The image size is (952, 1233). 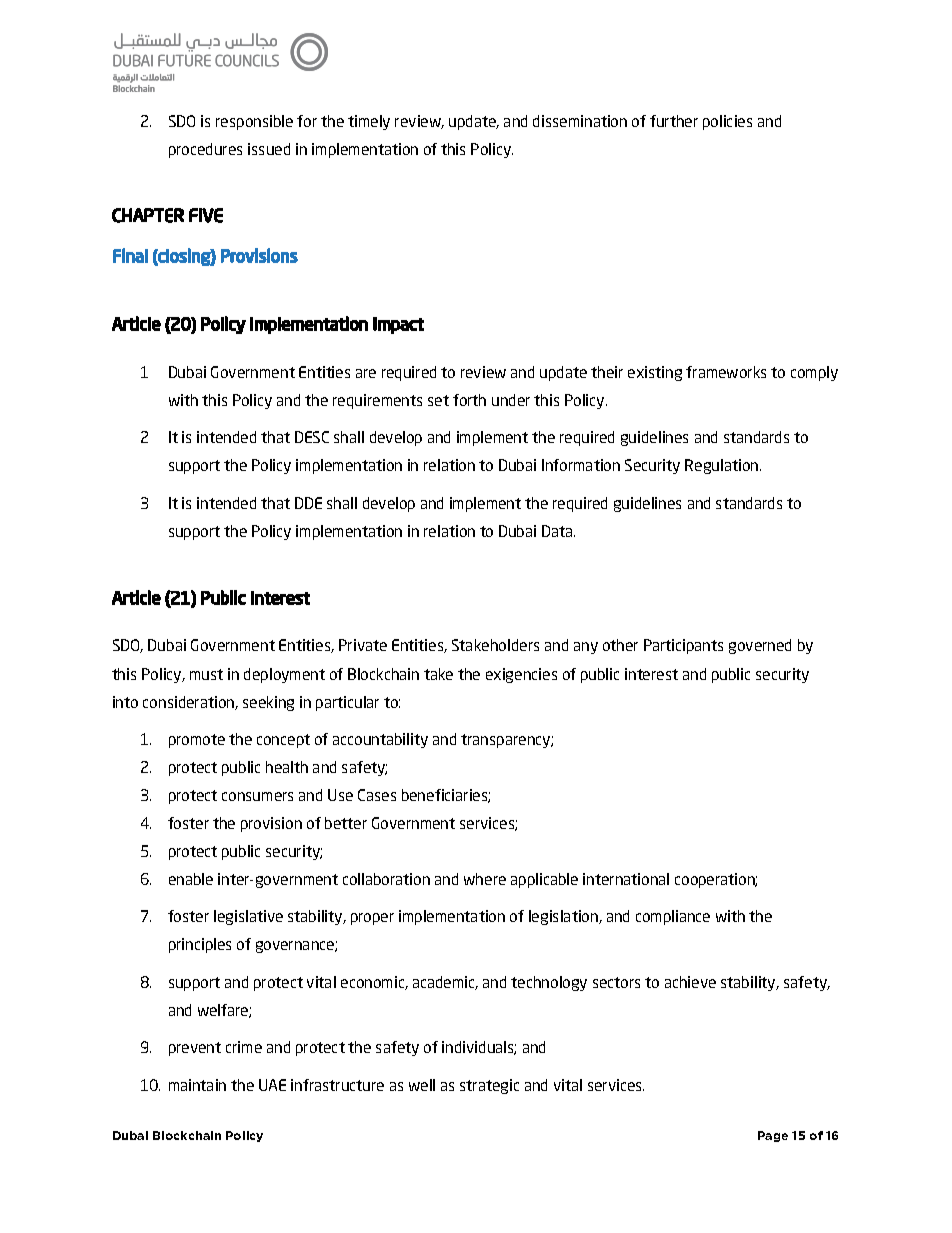 What do you see at coordinates (521, 675) in the screenshot?
I see `exigencies` at bounding box center [521, 675].
